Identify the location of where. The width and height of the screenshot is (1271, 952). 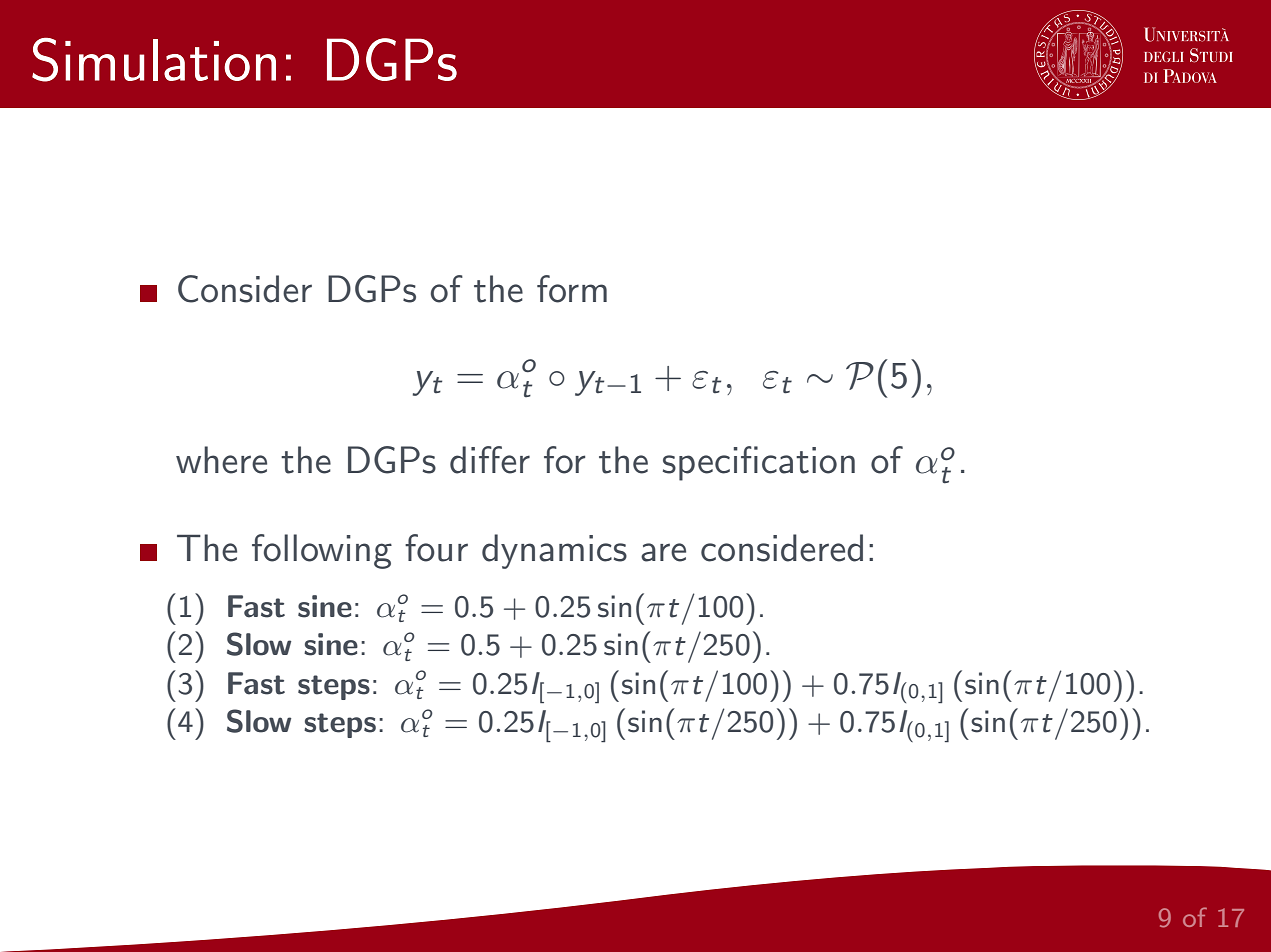
(221, 460).
